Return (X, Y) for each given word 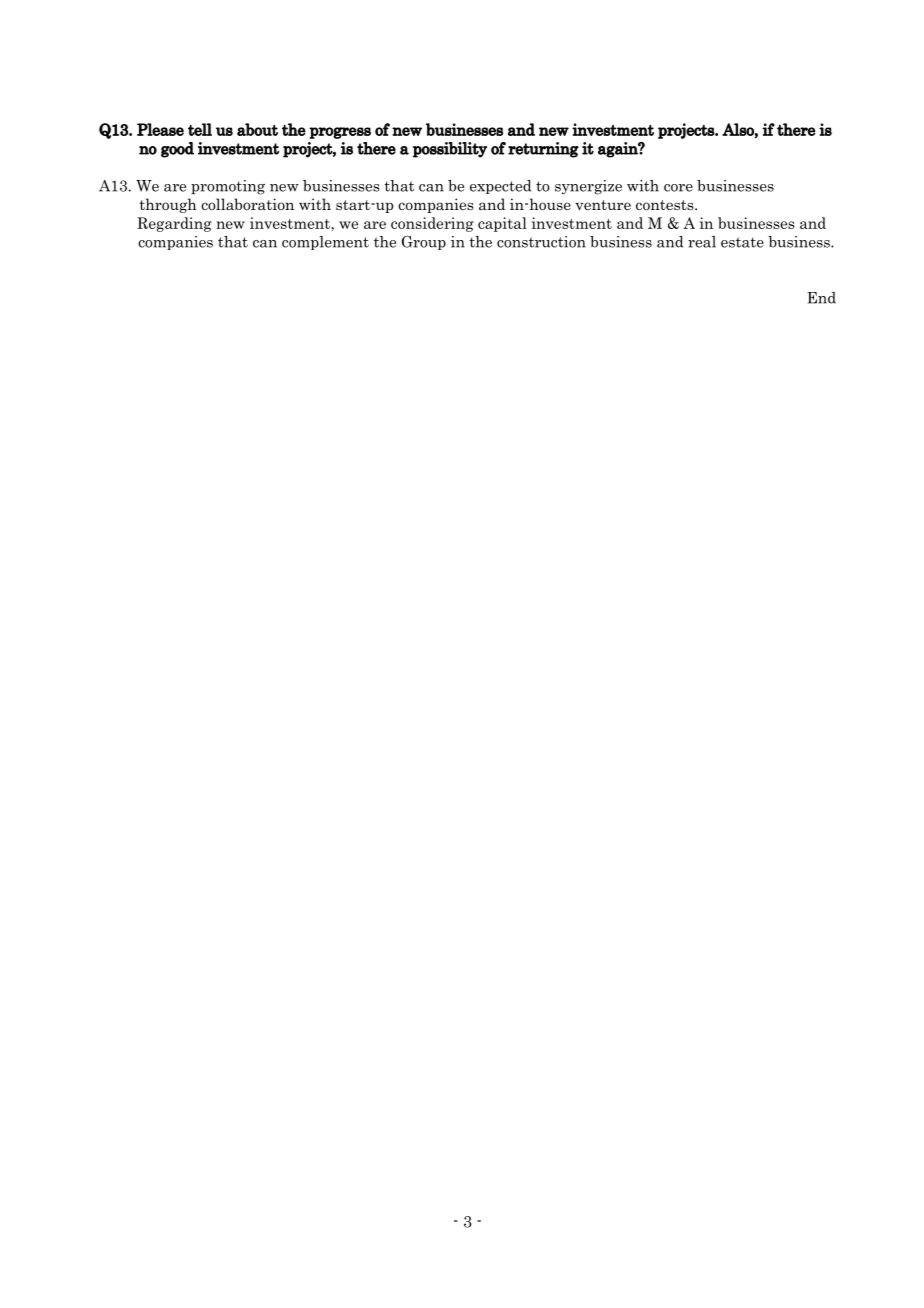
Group (424, 243)
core (678, 188)
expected (500, 187)
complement (325, 243)
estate (742, 242)
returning (543, 150)
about (257, 129)
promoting (228, 187)
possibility (450, 150)
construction (541, 242)
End (821, 298)
